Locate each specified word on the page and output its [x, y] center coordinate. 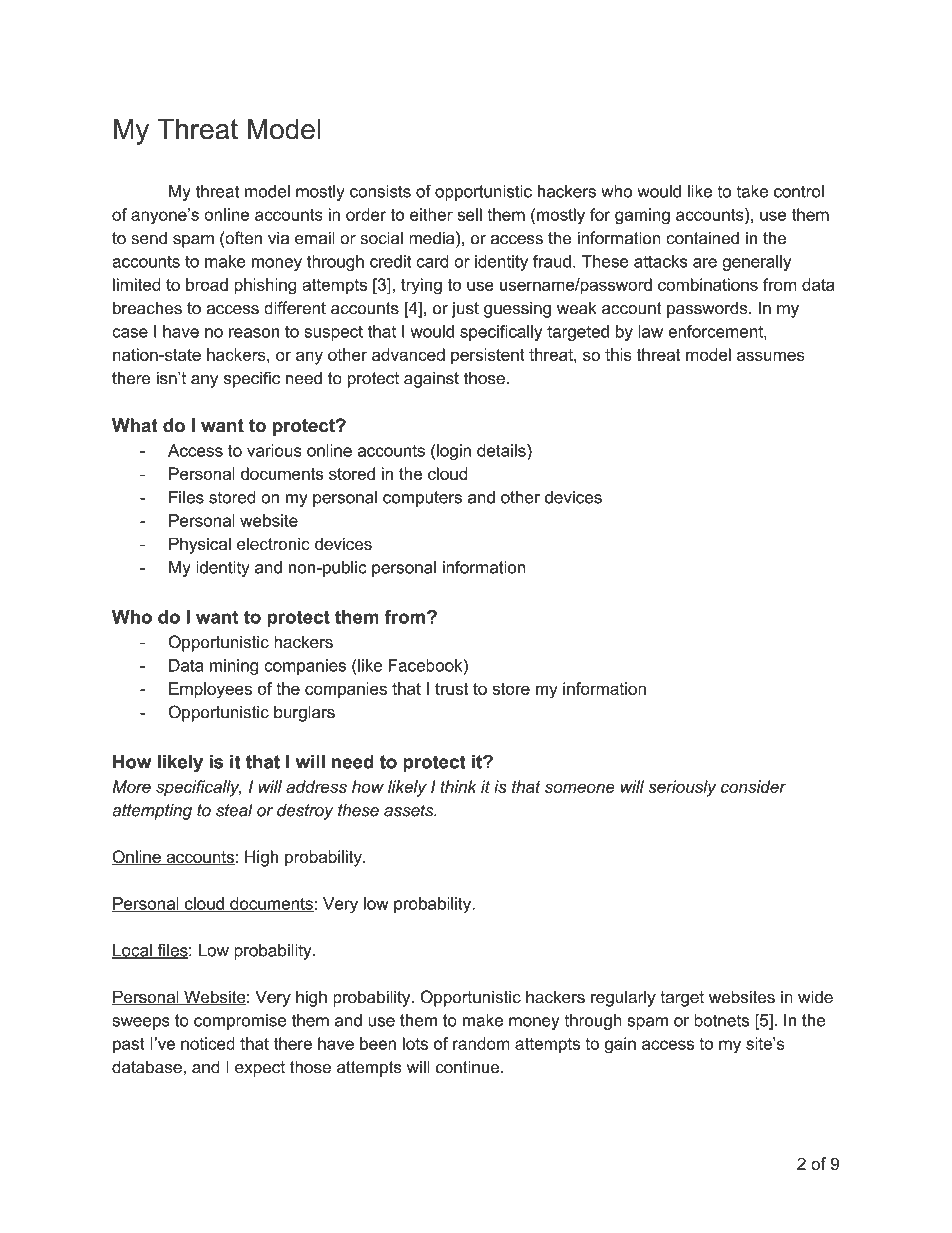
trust [451, 689]
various [274, 450]
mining [234, 667]
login [454, 452]
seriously [682, 788]
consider [753, 786]
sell [469, 214]
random [481, 1043]
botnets [721, 1020]
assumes [770, 356]
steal [234, 810]
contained [702, 238]
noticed [208, 1043]
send [149, 238]
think [458, 786]
